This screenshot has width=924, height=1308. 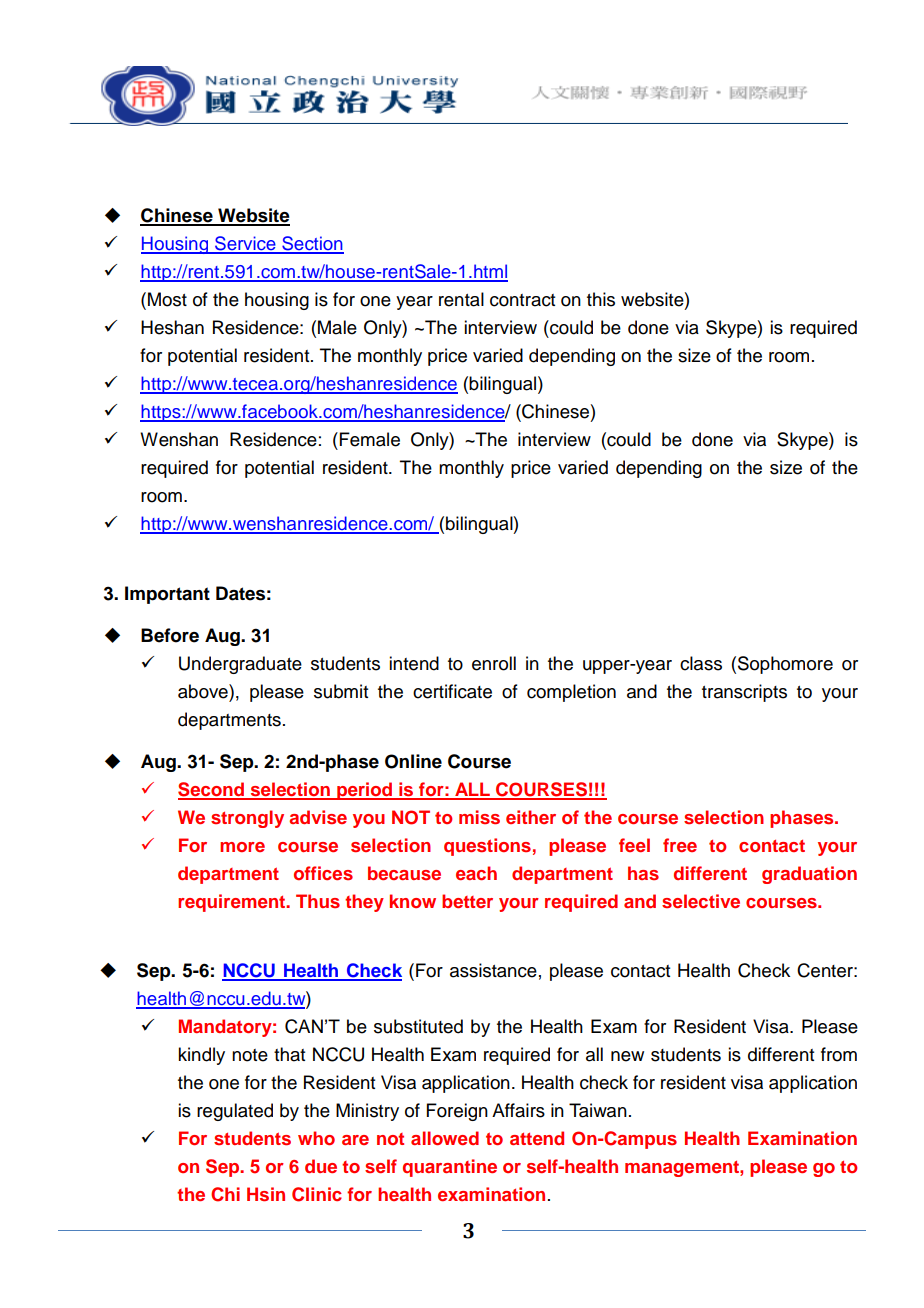 I want to click on Service, so click(x=245, y=244).
